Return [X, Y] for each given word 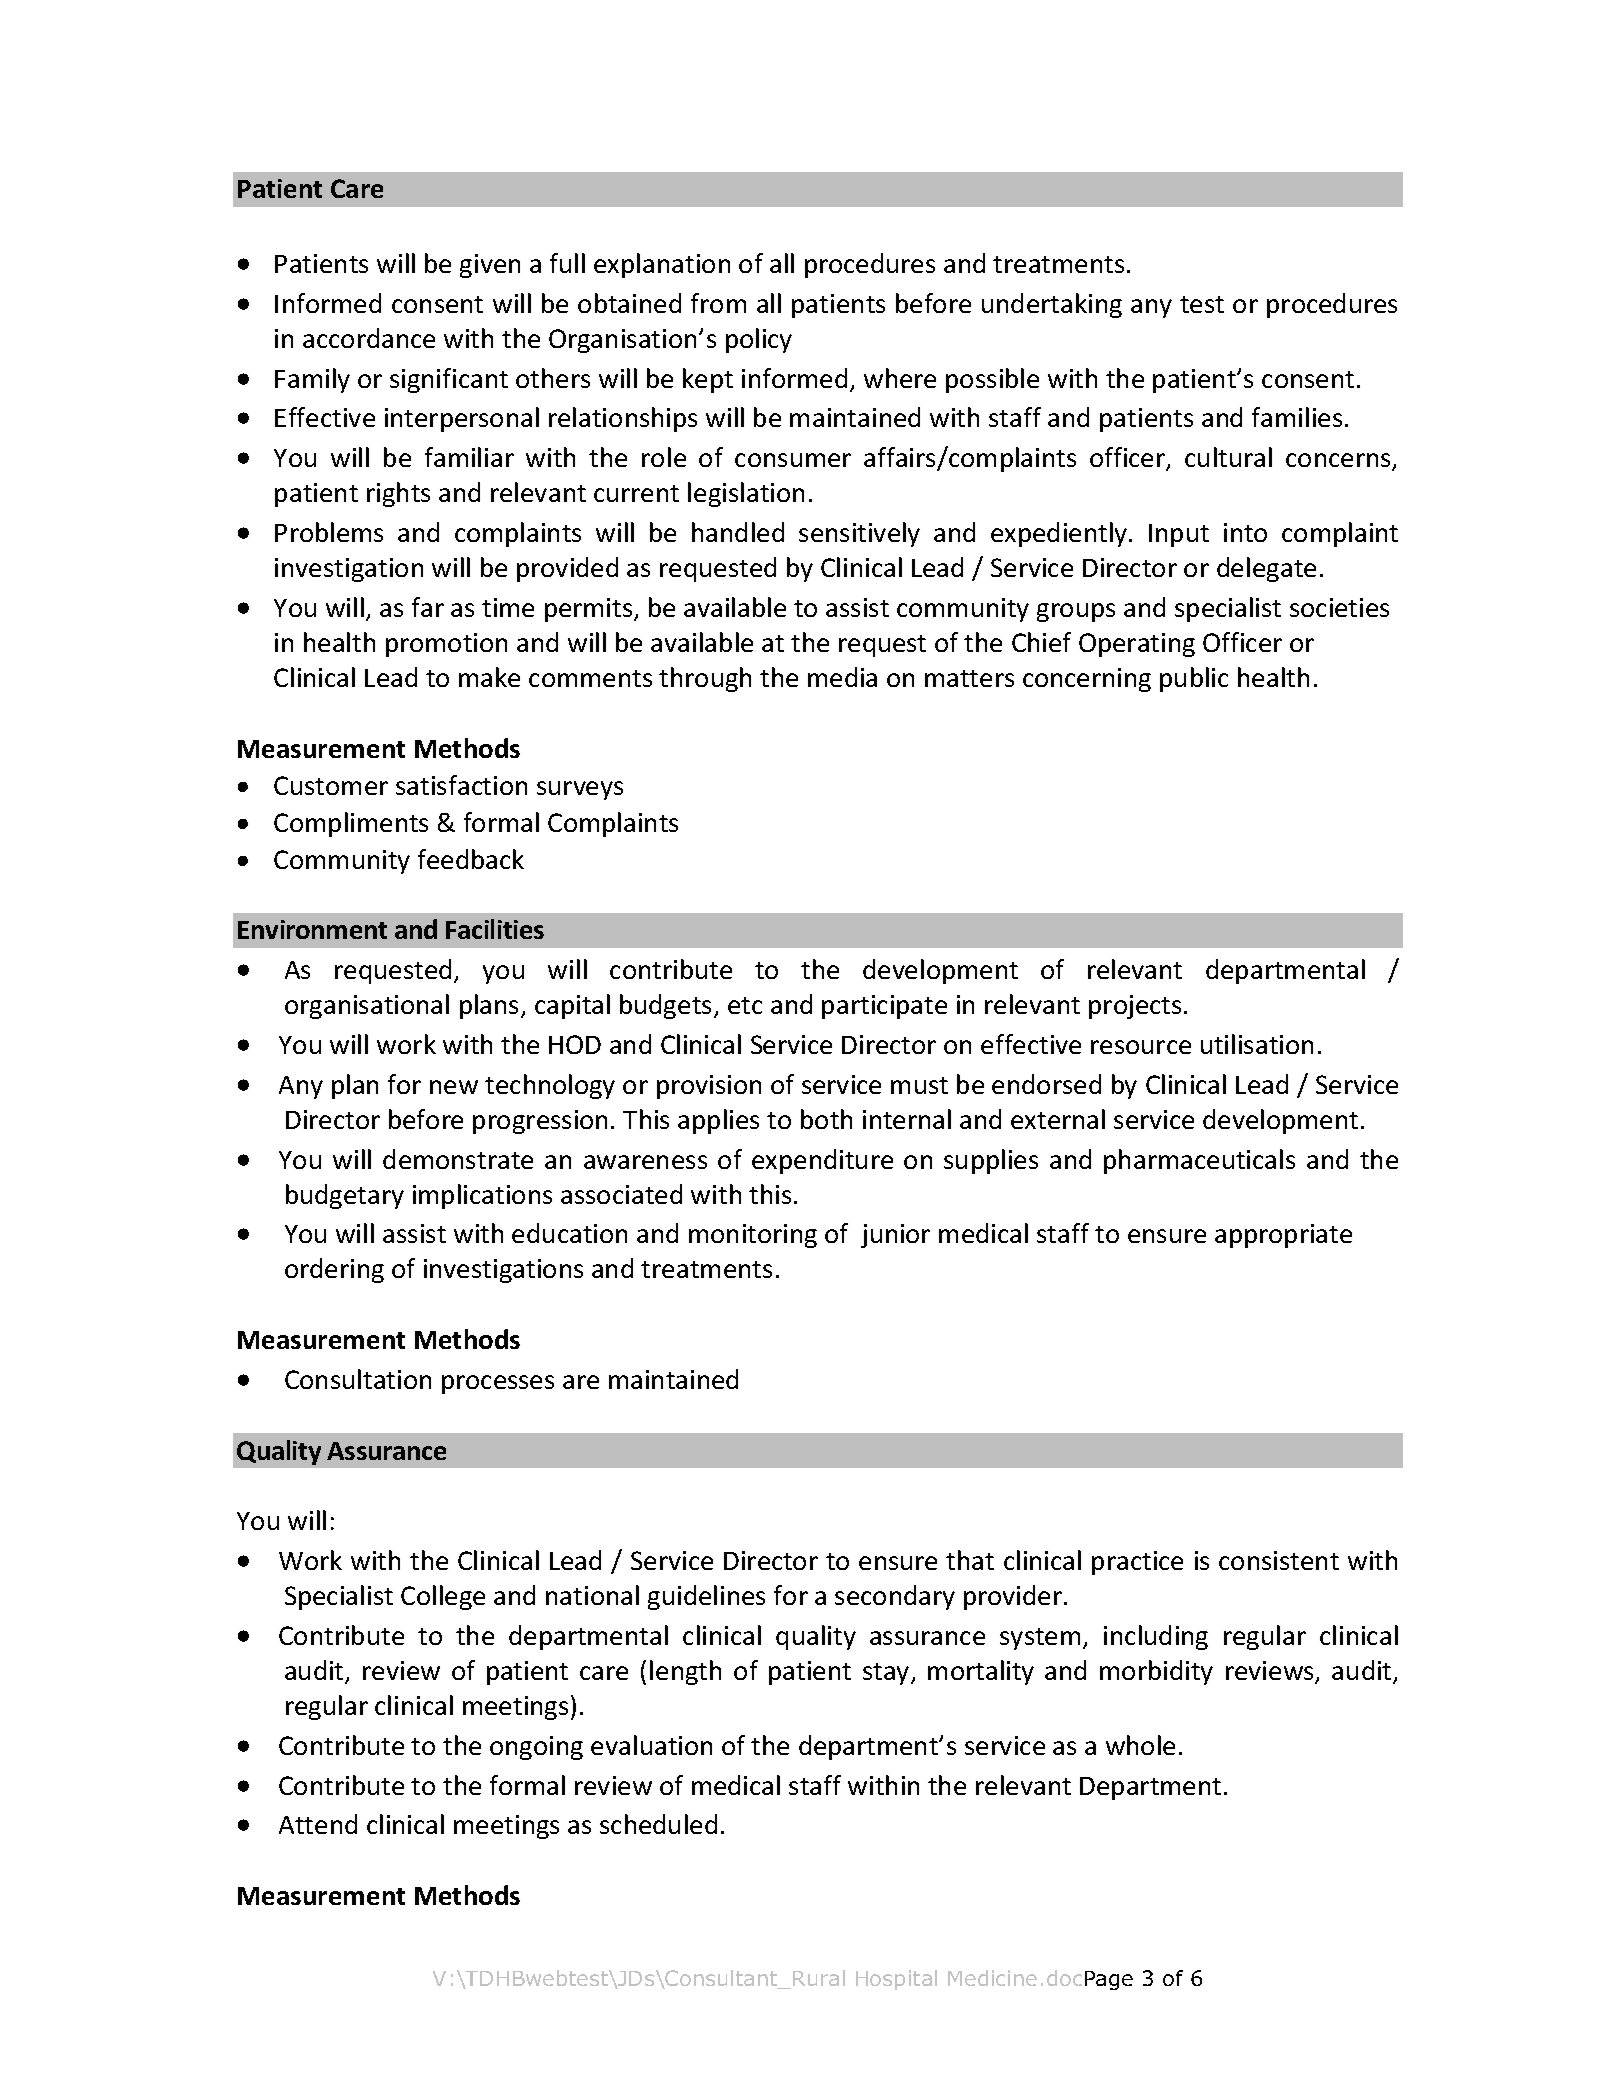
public [1194, 679]
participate [884, 1007]
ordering [334, 1270]
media [842, 677]
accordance [369, 338]
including [1156, 1637]
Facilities [495, 929]
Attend [318, 1824]
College [443, 1597]
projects [1135, 1007]
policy [759, 340]
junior [895, 1236]
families [1297, 417]
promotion [446, 645]
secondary [895, 1597]
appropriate [1283, 1236]
